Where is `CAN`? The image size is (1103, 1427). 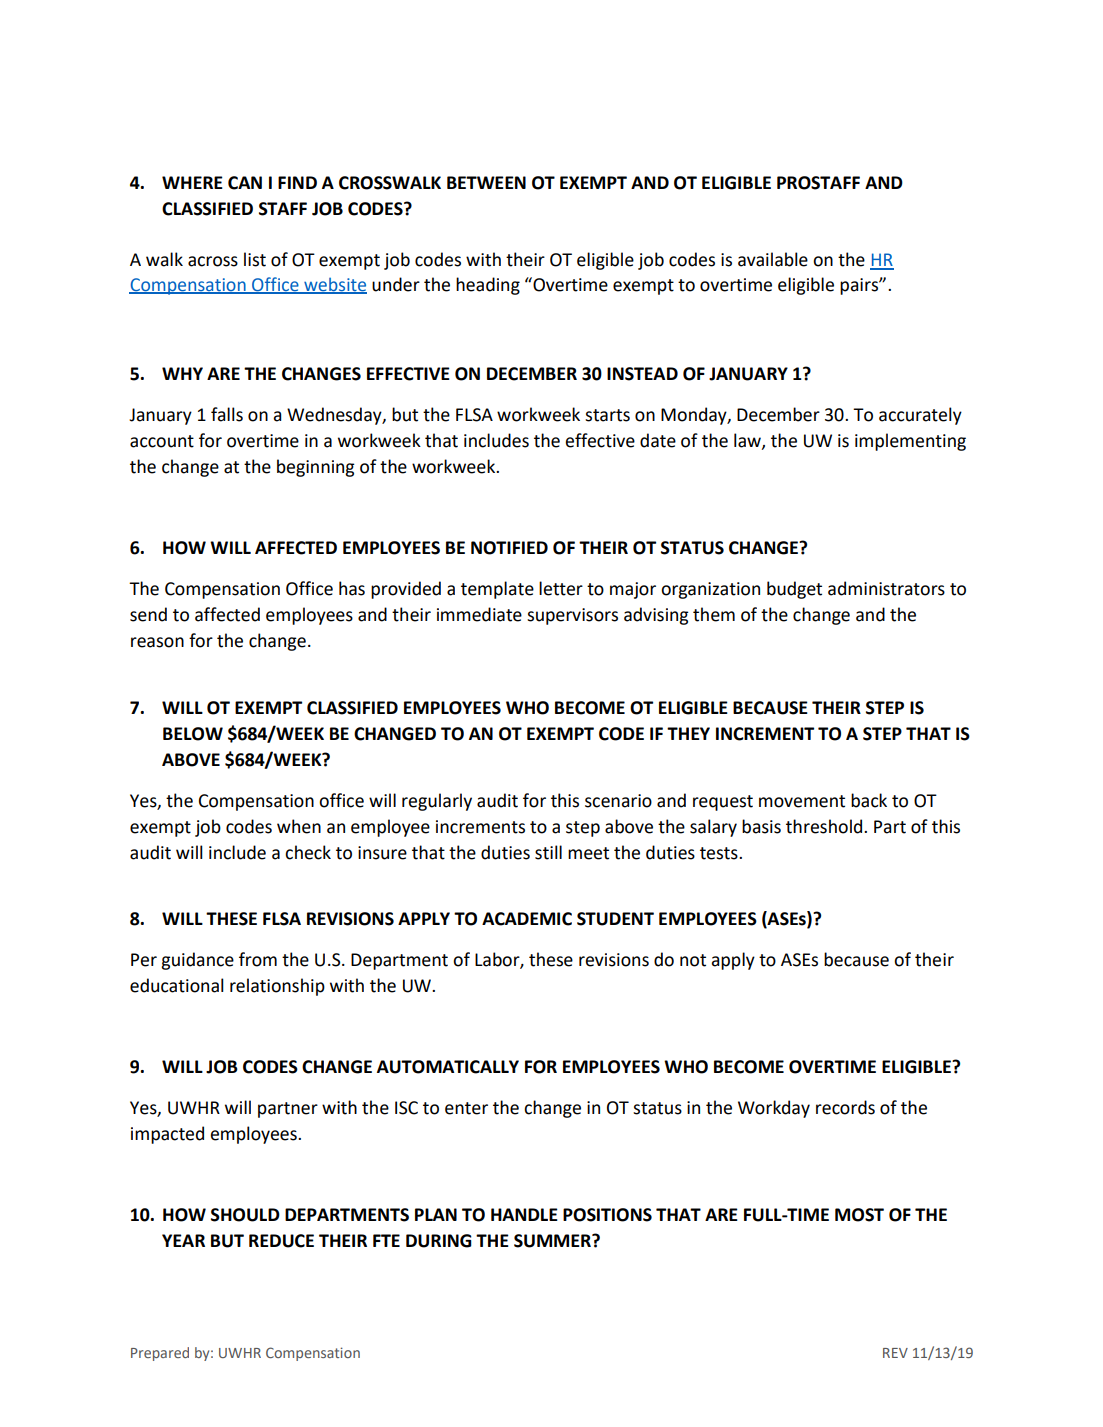
CAN is located at coordinates (245, 183).
